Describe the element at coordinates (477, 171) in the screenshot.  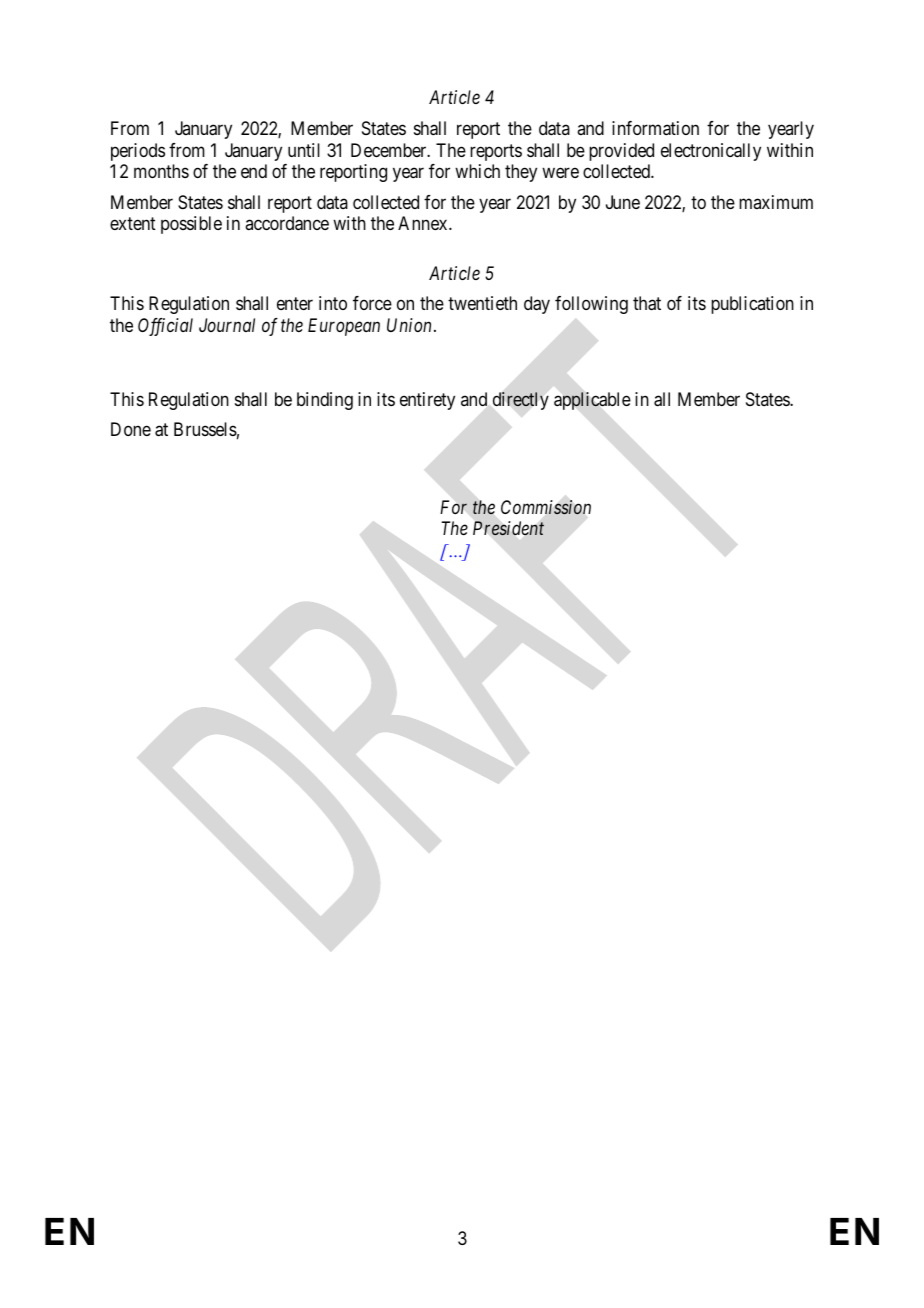
I see `which` at that location.
